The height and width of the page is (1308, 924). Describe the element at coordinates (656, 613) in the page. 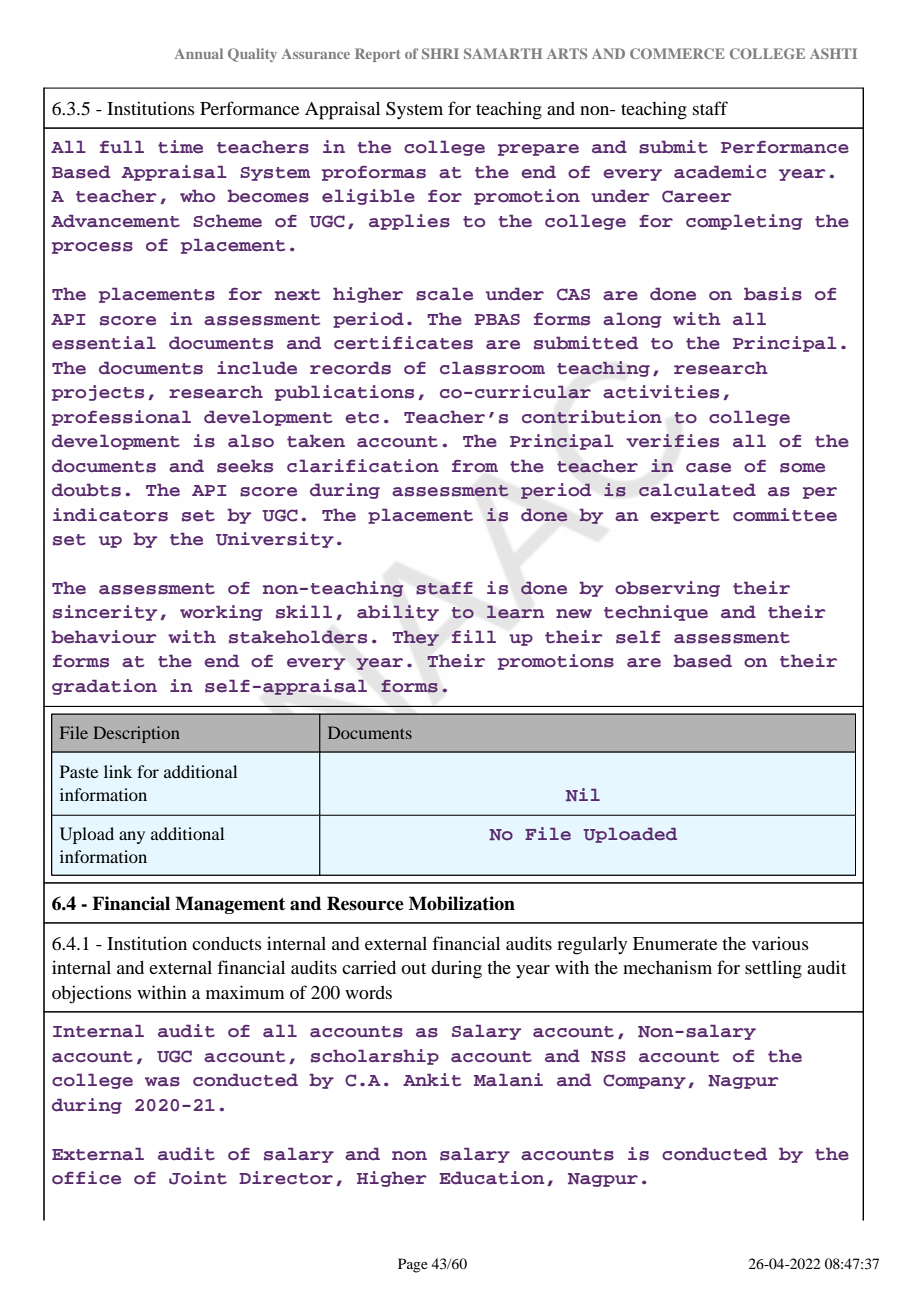

I see `technique` at that location.
